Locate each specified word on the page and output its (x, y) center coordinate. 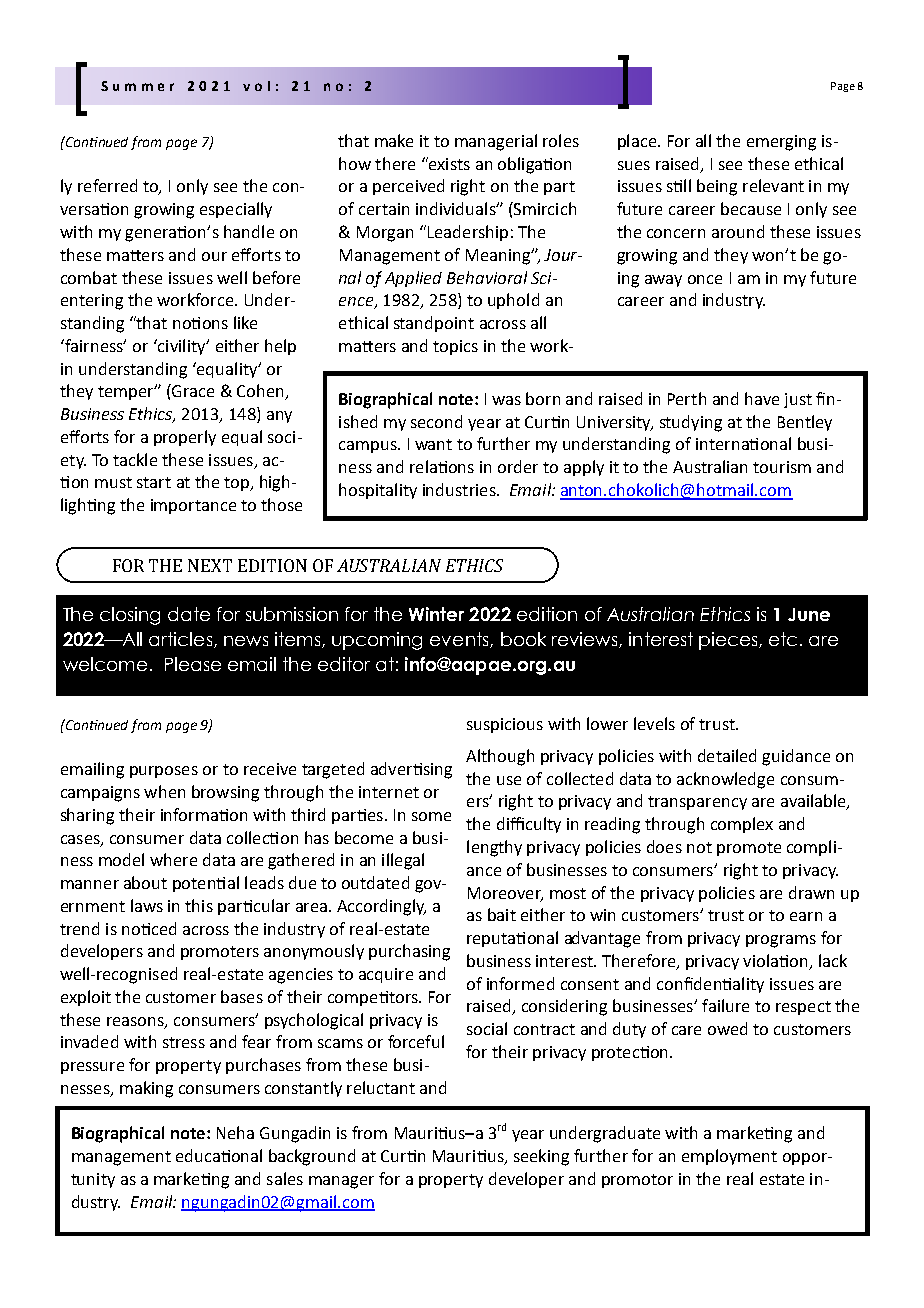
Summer (137, 86)
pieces (729, 641)
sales (285, 1178)
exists (448, 163)
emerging (781, 143)
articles (180, 639)
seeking (541, 1157)
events (460, 640)
